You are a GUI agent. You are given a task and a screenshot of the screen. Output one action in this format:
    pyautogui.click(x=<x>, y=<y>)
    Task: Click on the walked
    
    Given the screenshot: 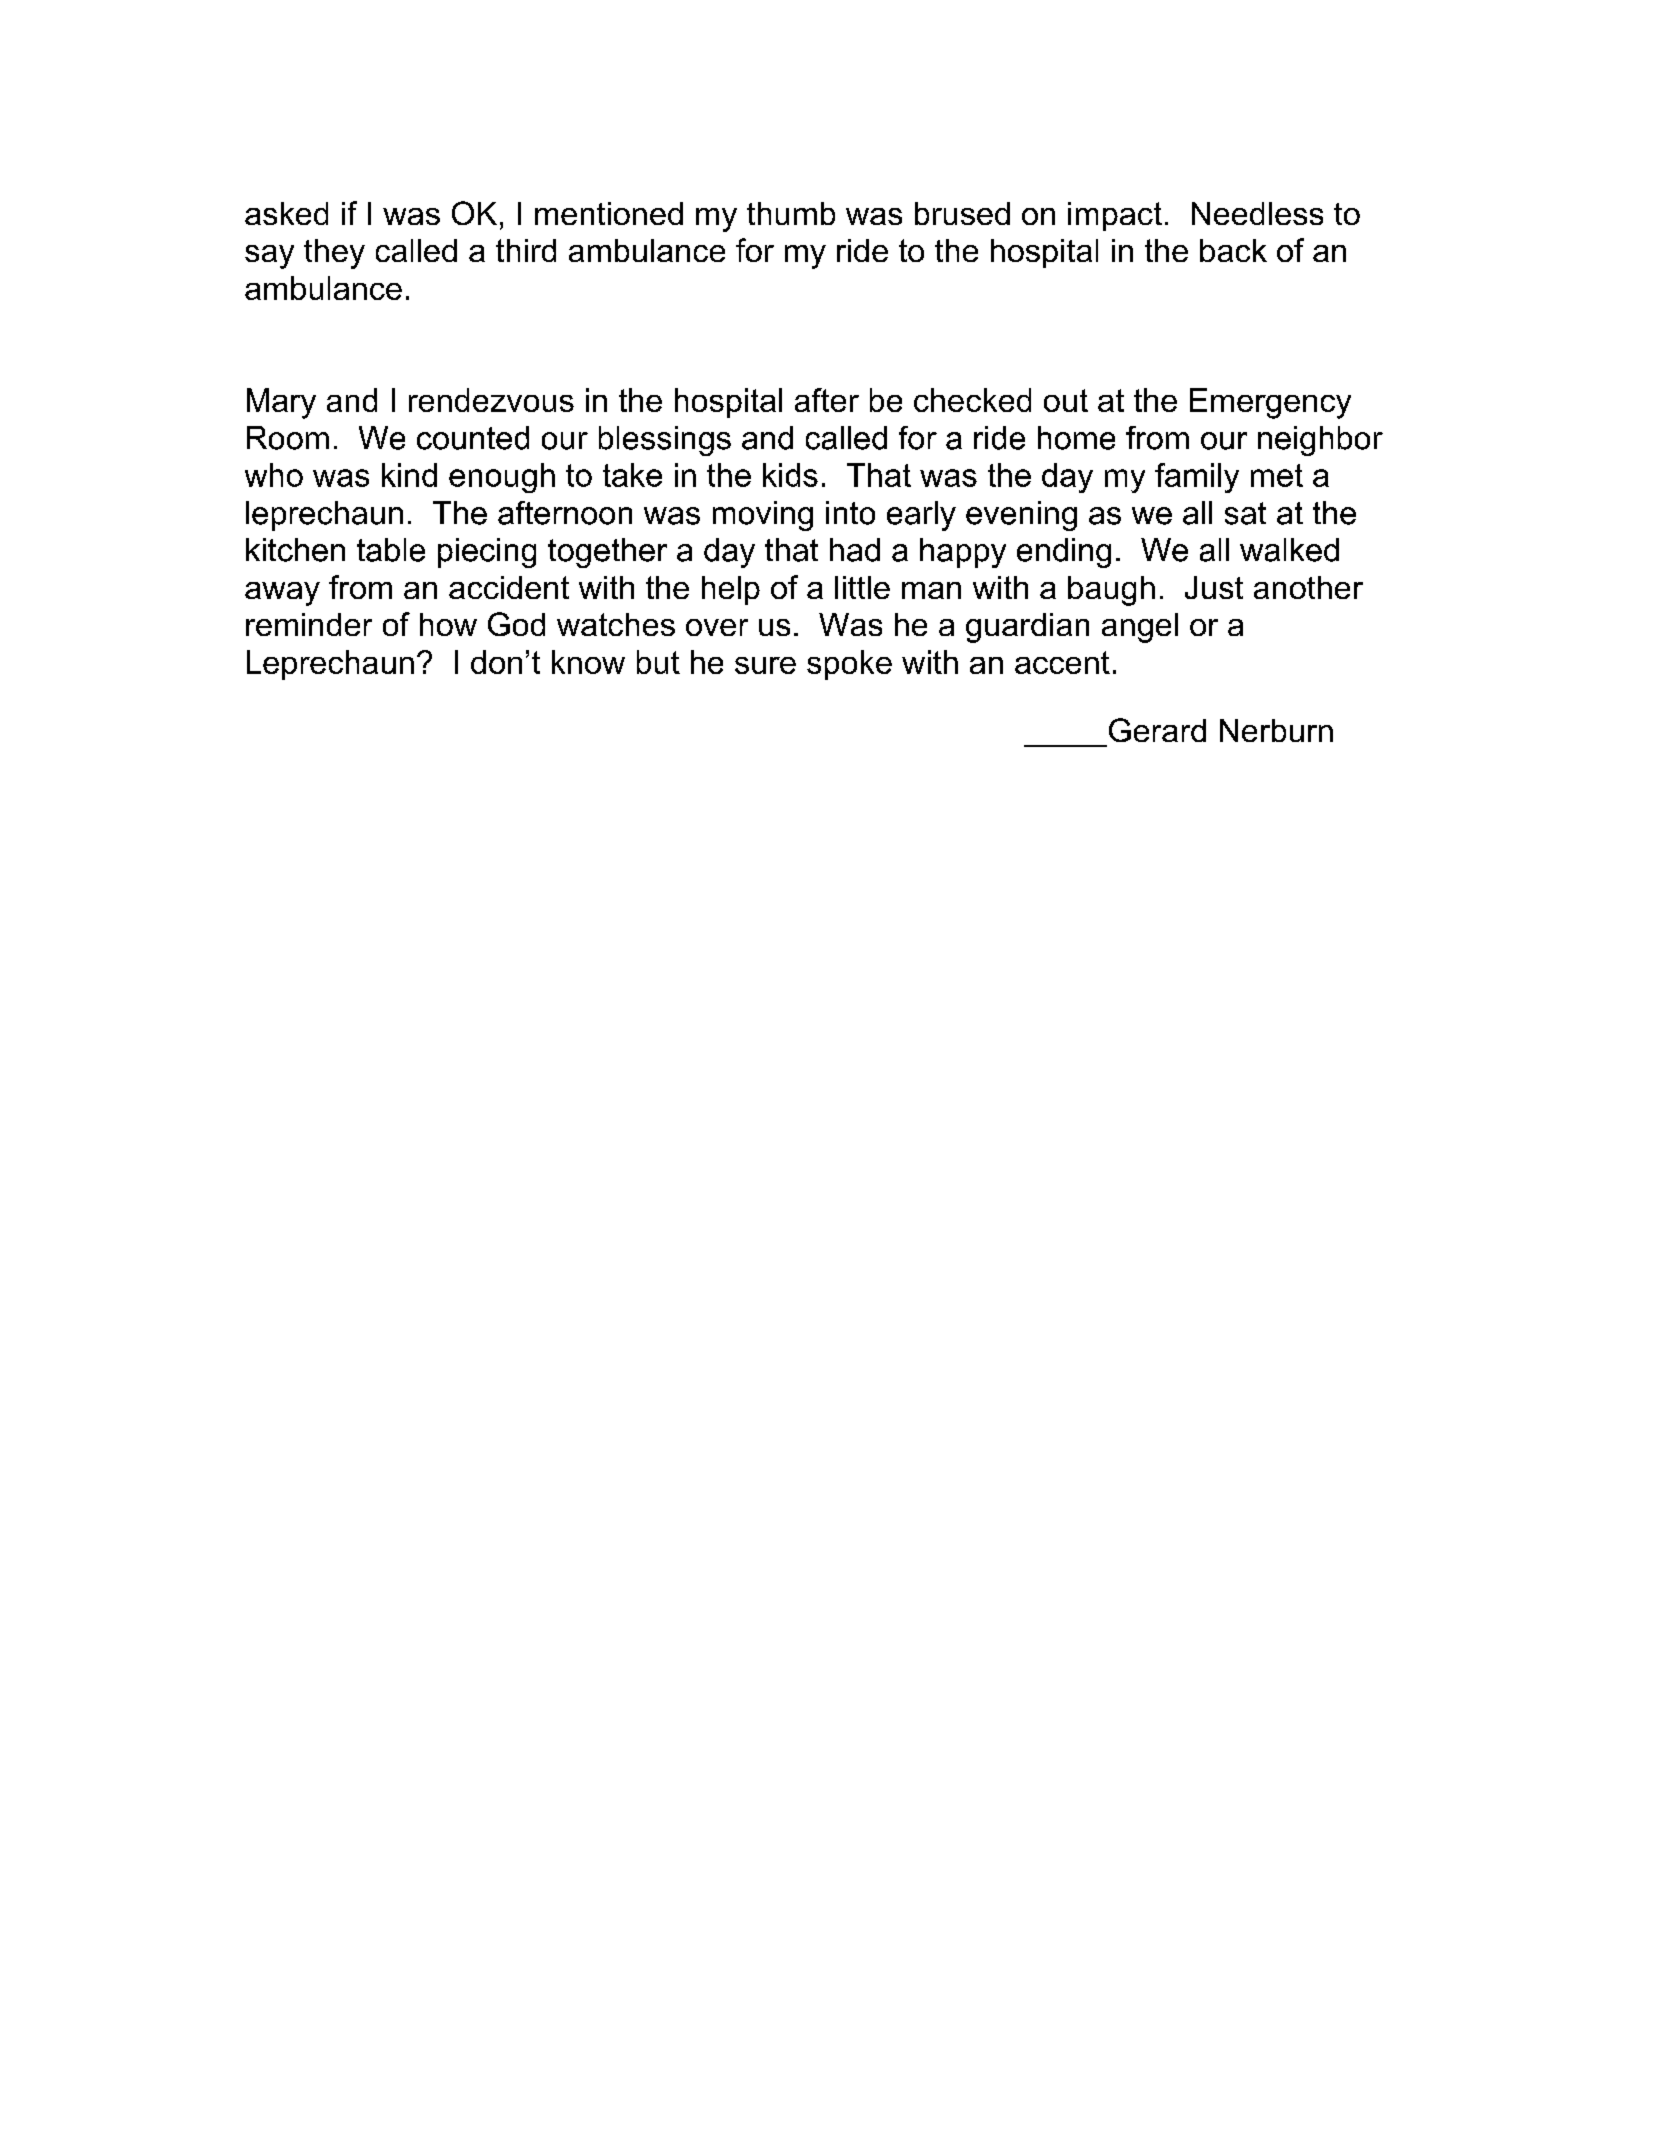 What is the action you would take?
    pyautogui.click(x=1289, y=550)
